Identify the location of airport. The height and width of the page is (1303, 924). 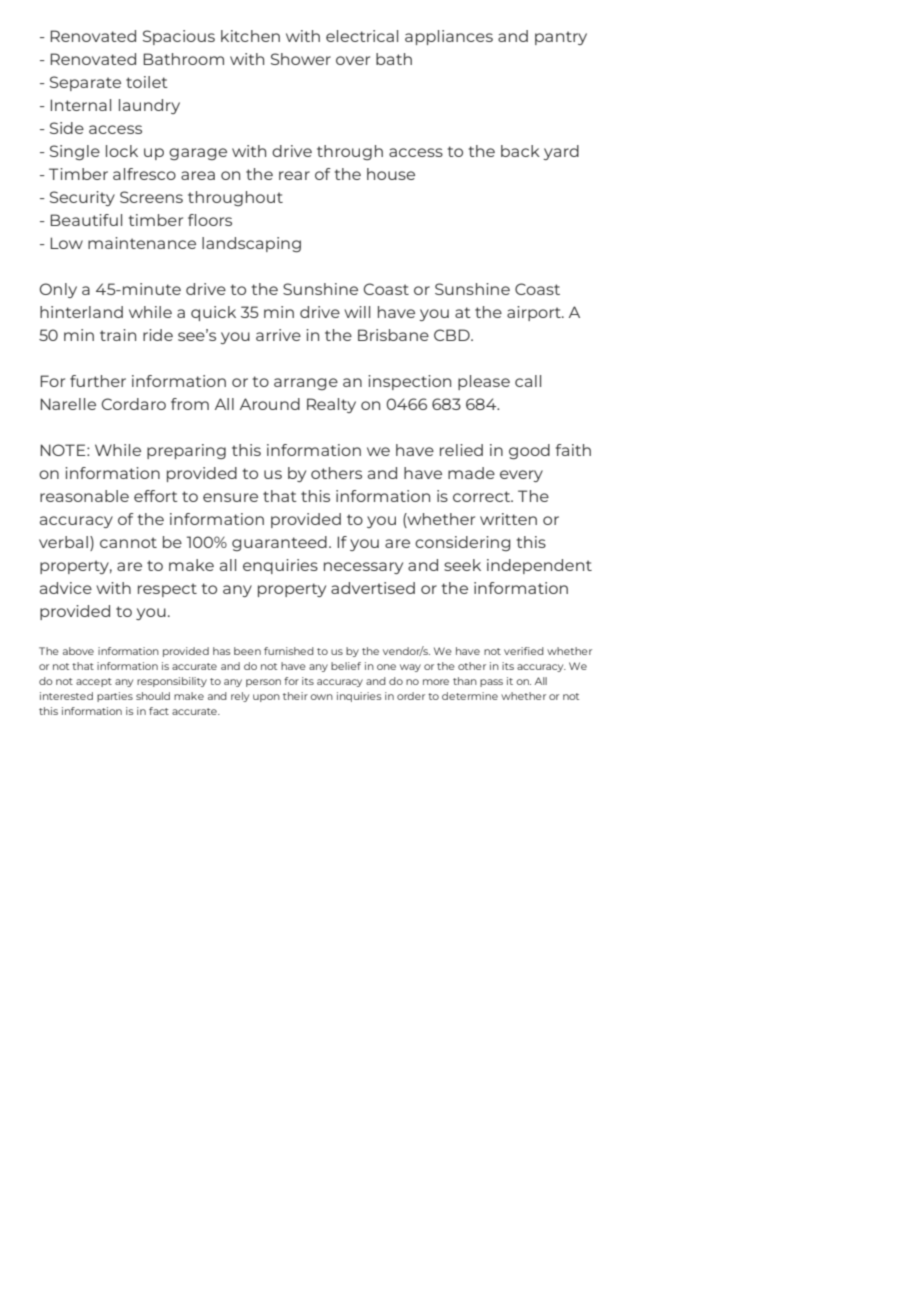
(535, 313).
